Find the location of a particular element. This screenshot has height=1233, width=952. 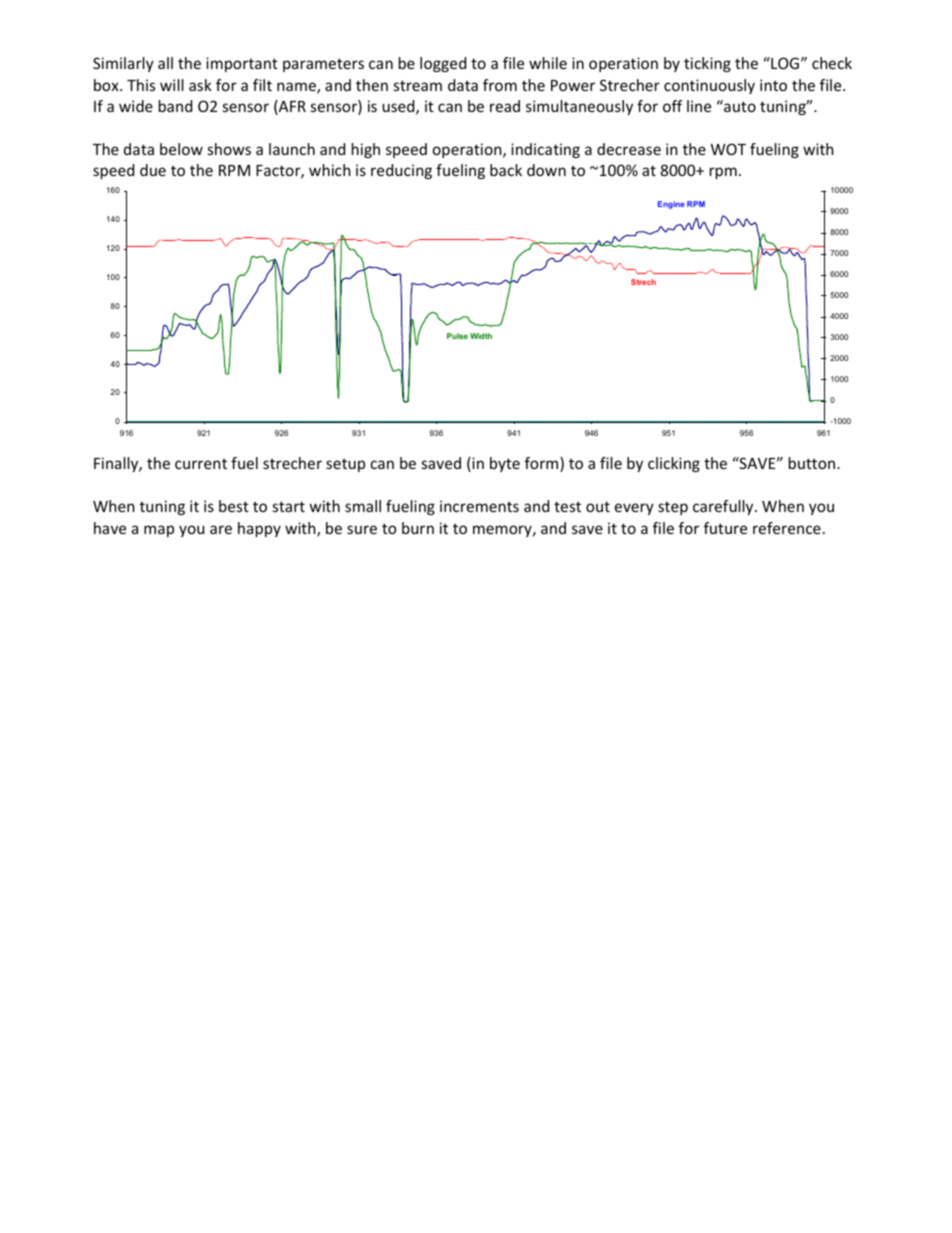

ask is located at coordinates (200, 85).
